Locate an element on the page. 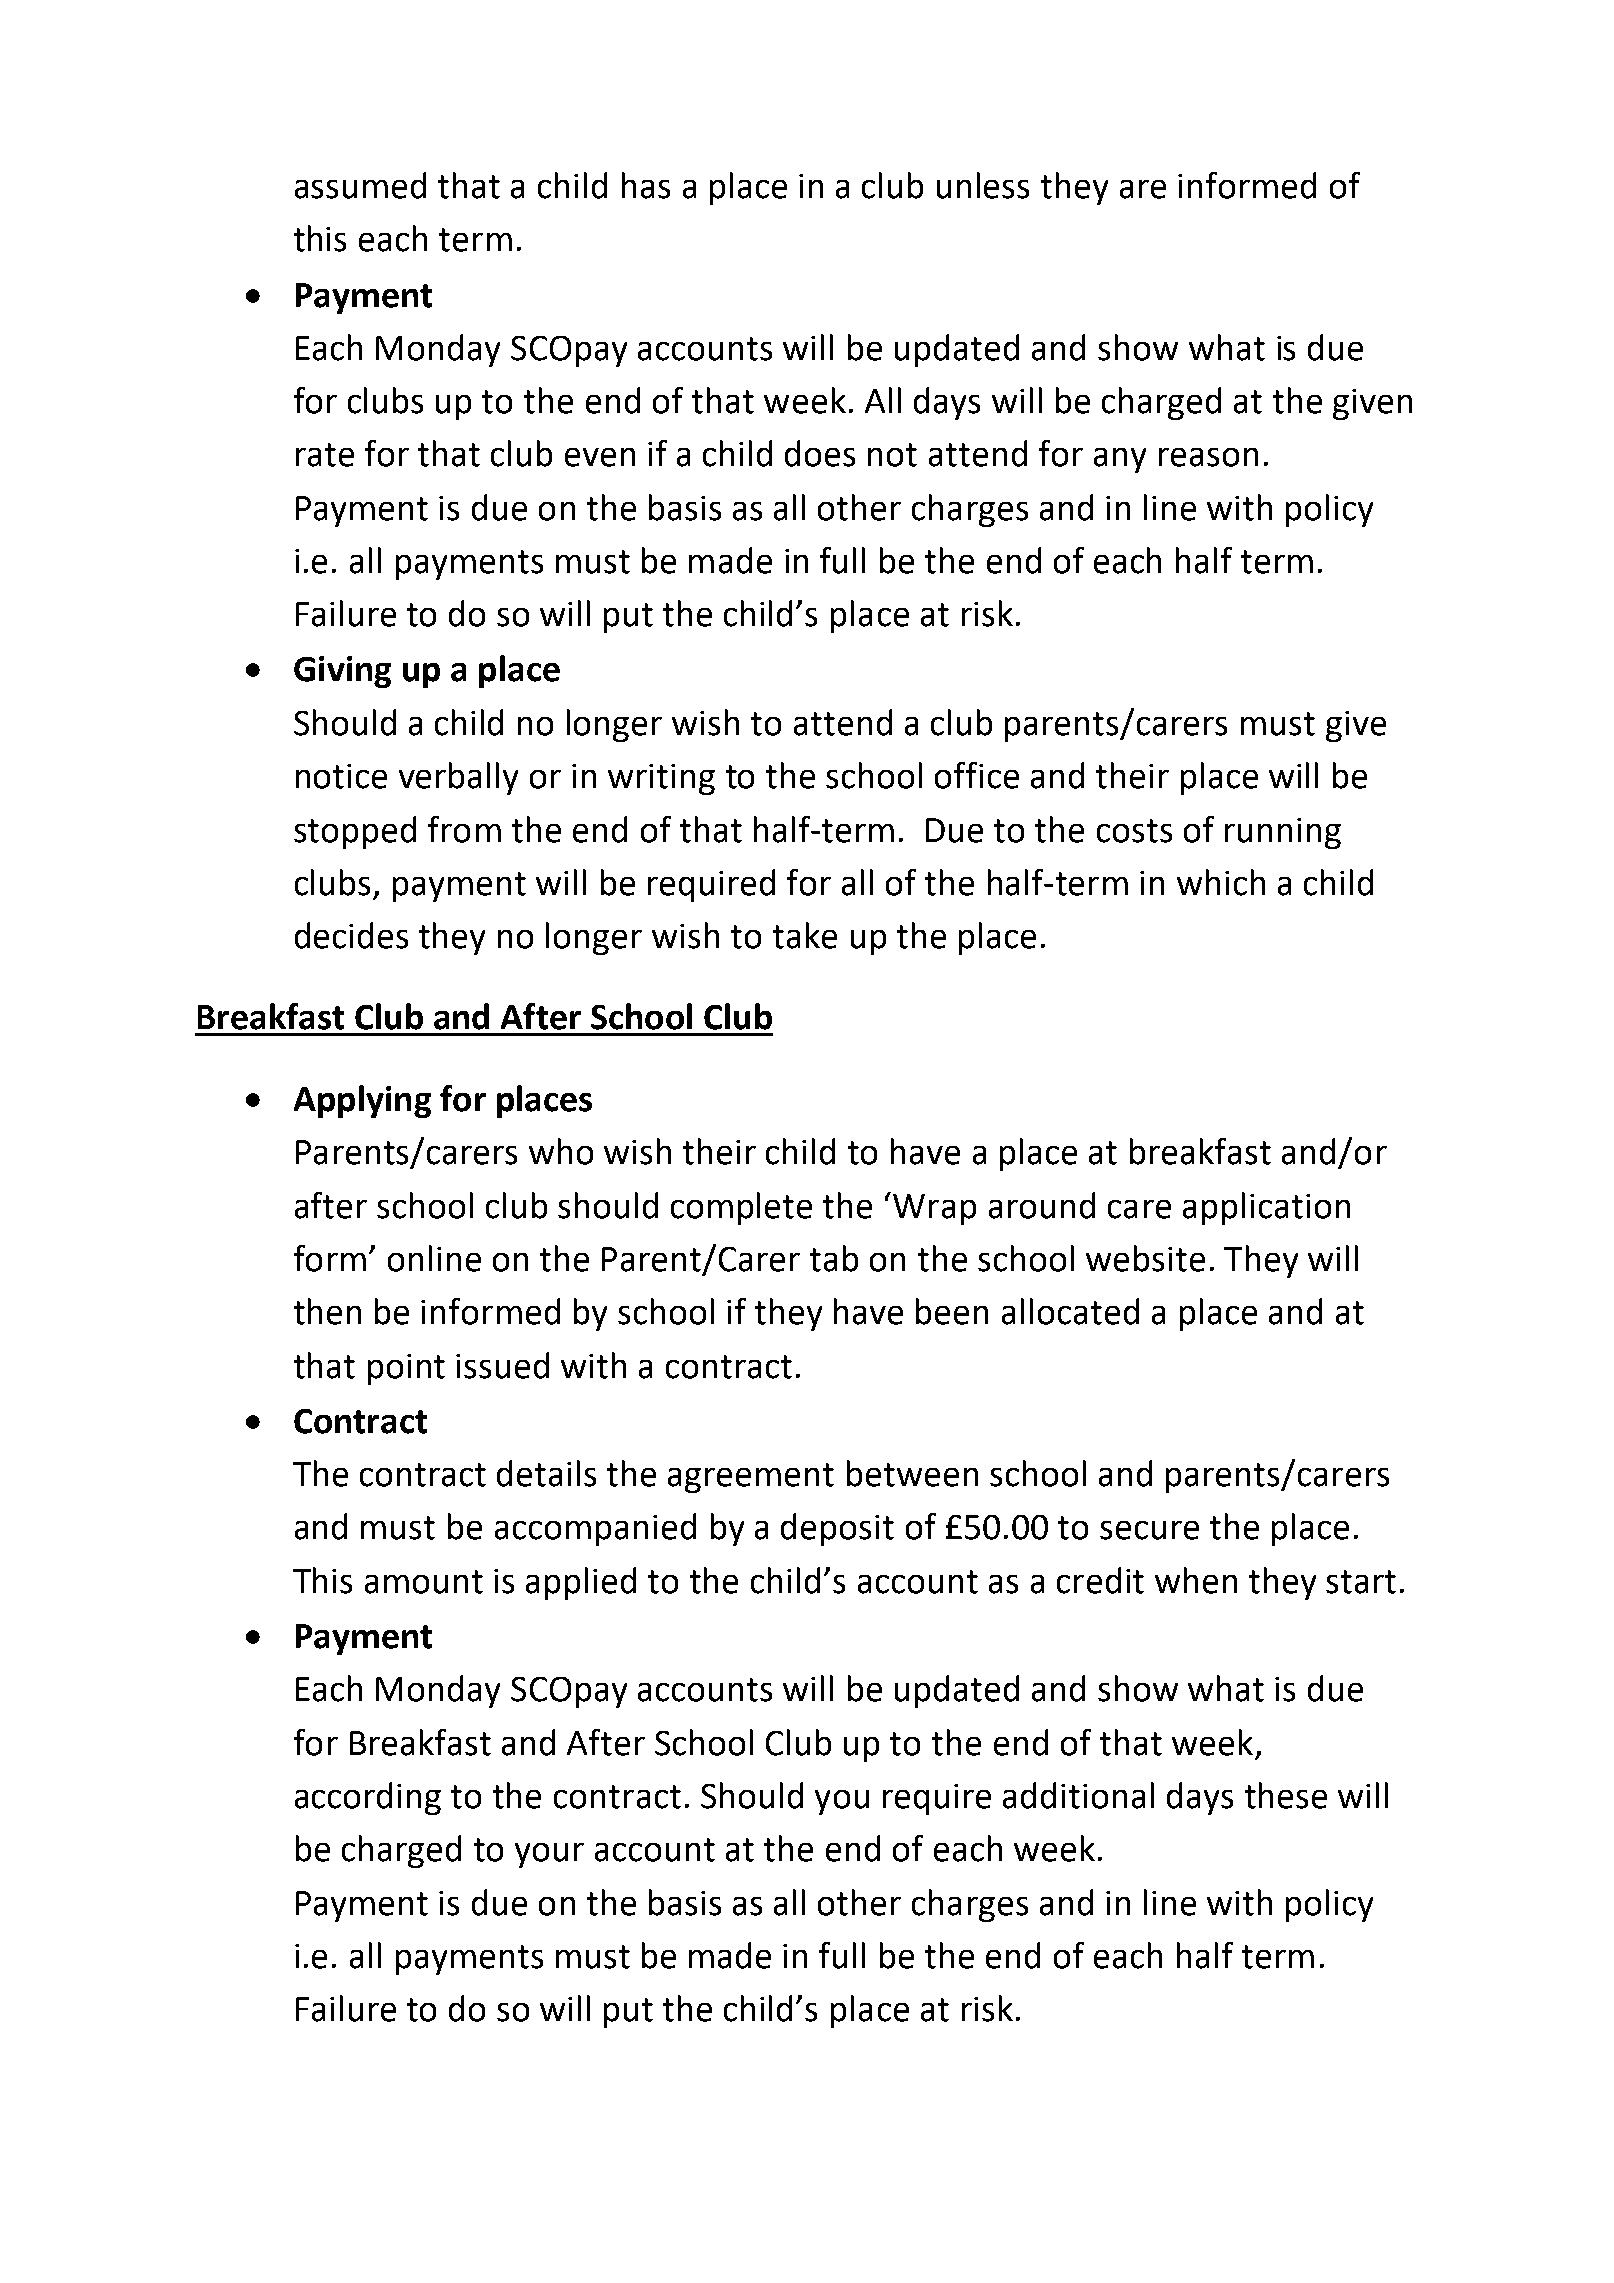 The image size is (1614, 2283). according is located at coordinates (368, 1798).
